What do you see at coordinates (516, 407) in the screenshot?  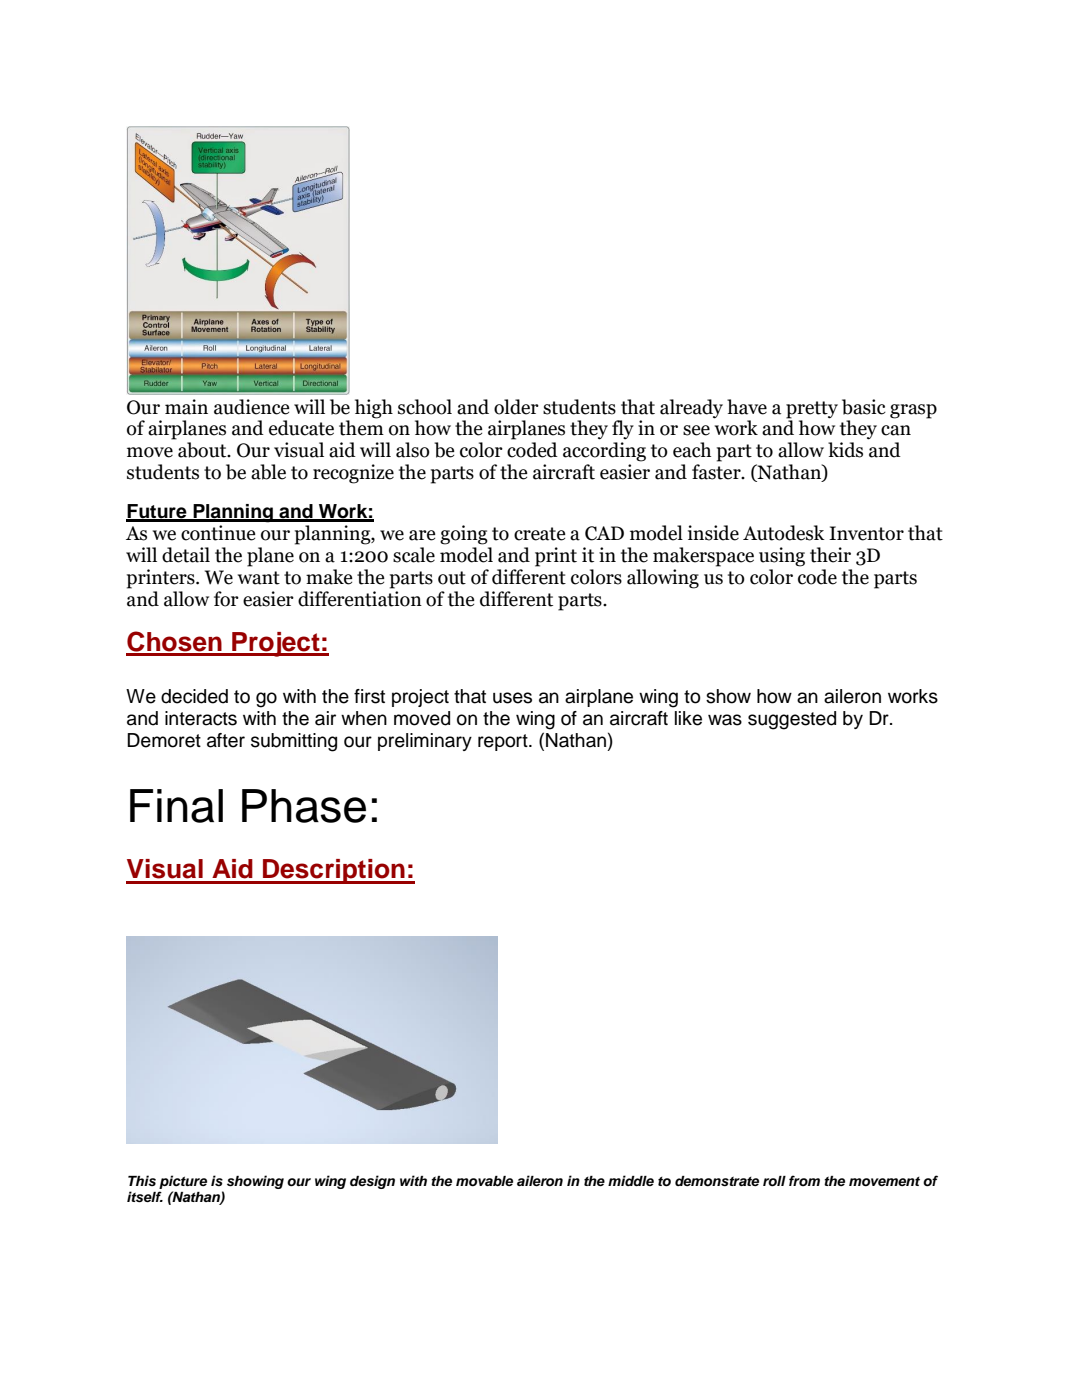 I see `older` at bounding box center [516, 407].
